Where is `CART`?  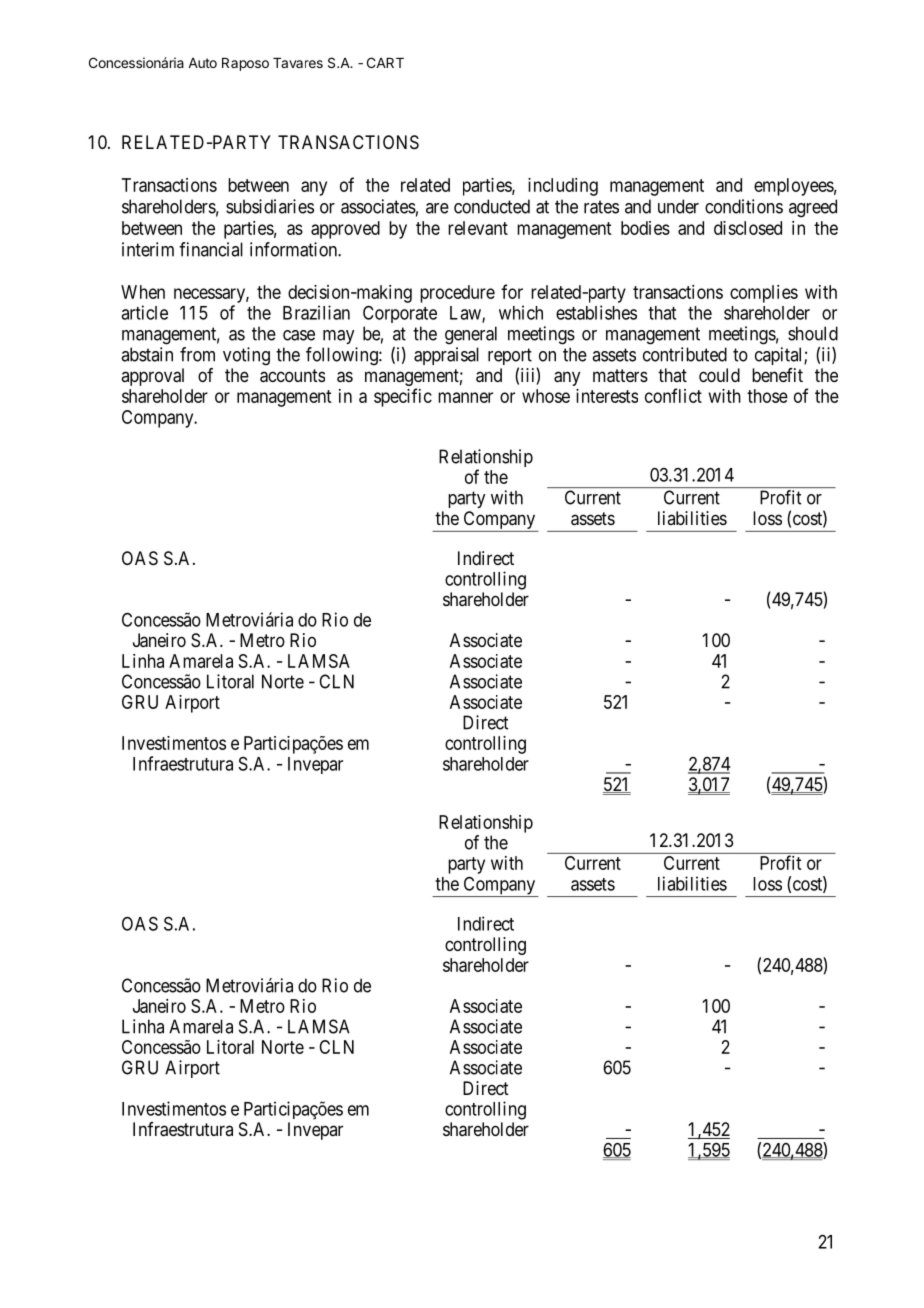 CART is located at coordinates (385, 62).
